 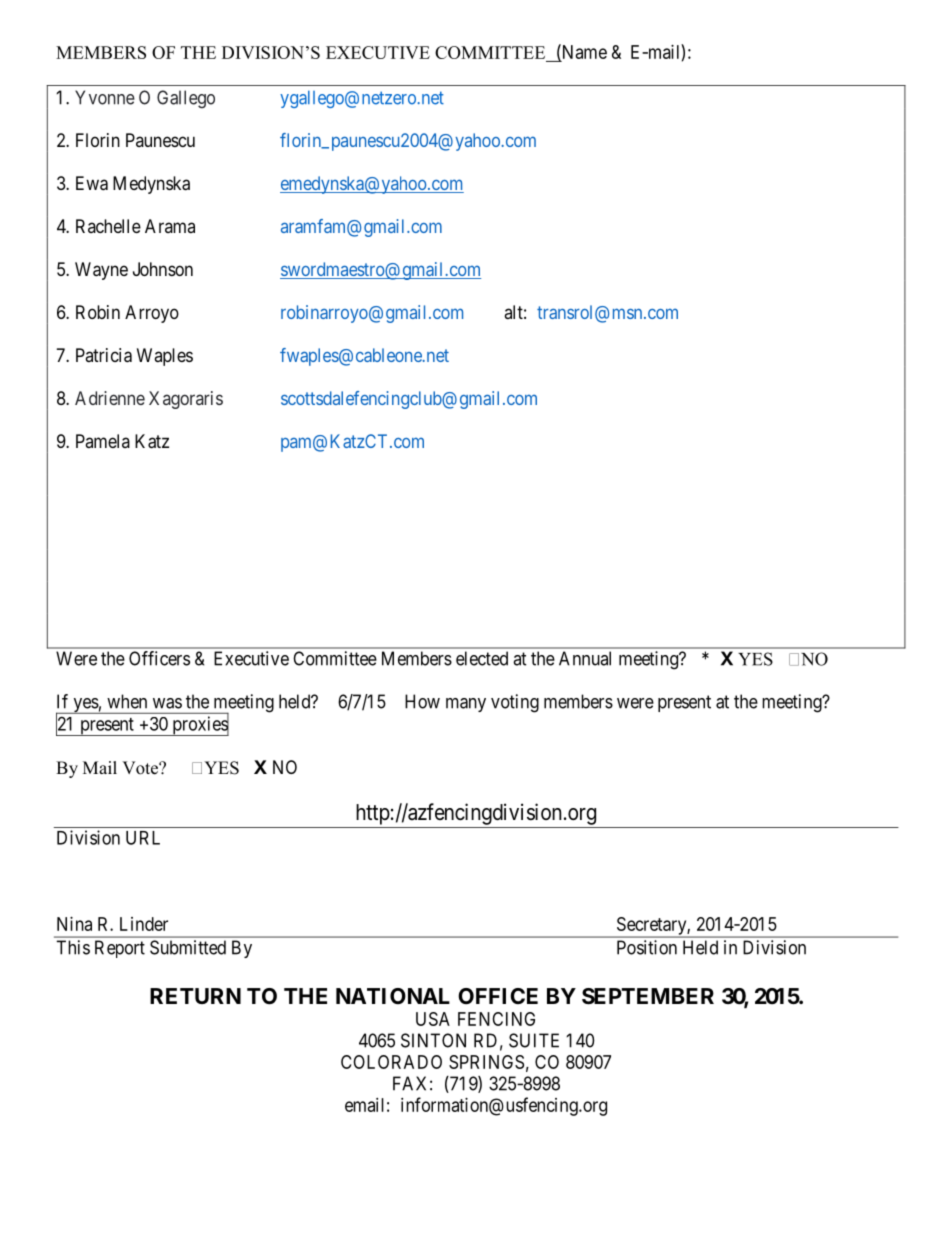 I want to click on elected, so click(x=482, y=658).
